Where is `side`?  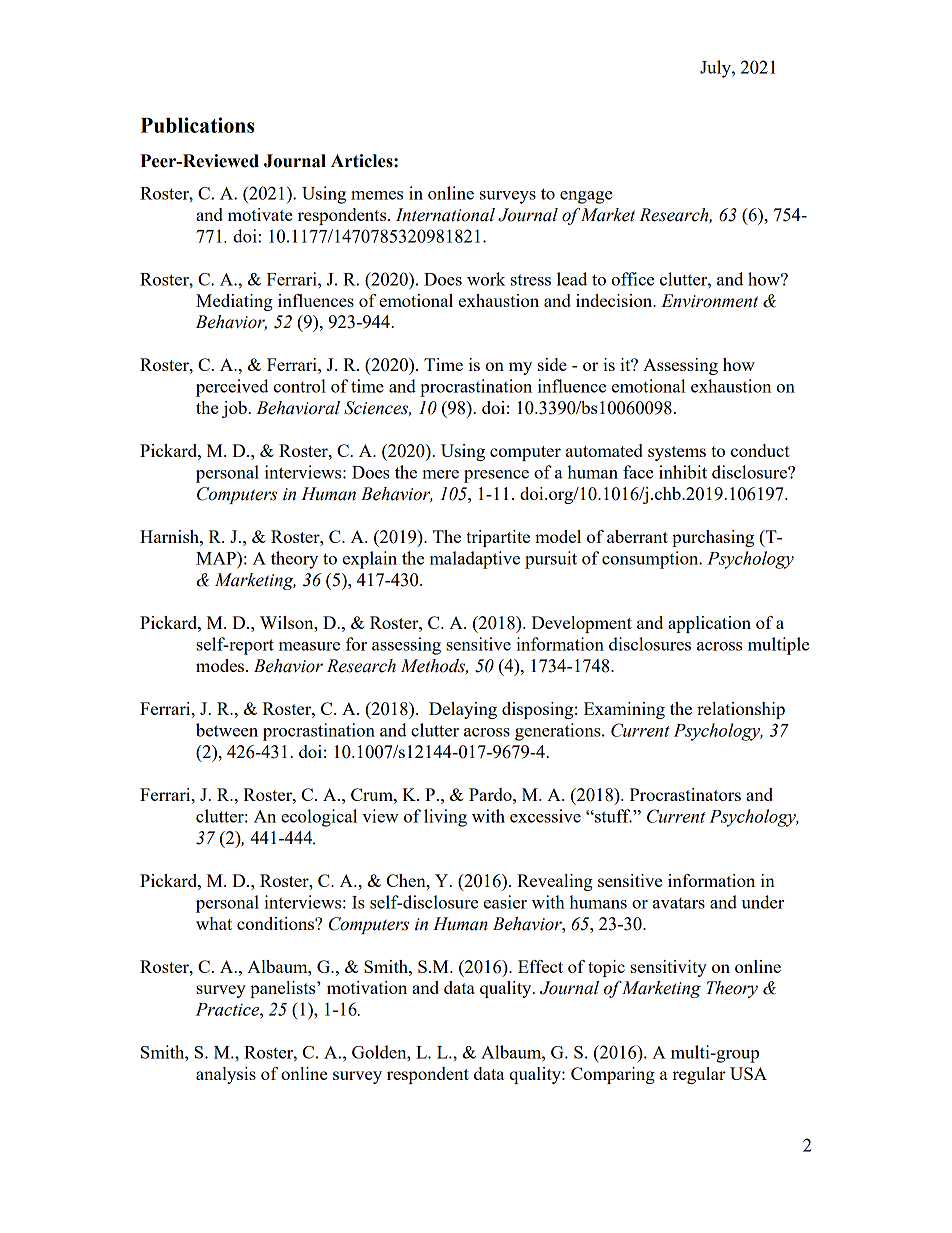
side is located at coordinates (552, 364).
